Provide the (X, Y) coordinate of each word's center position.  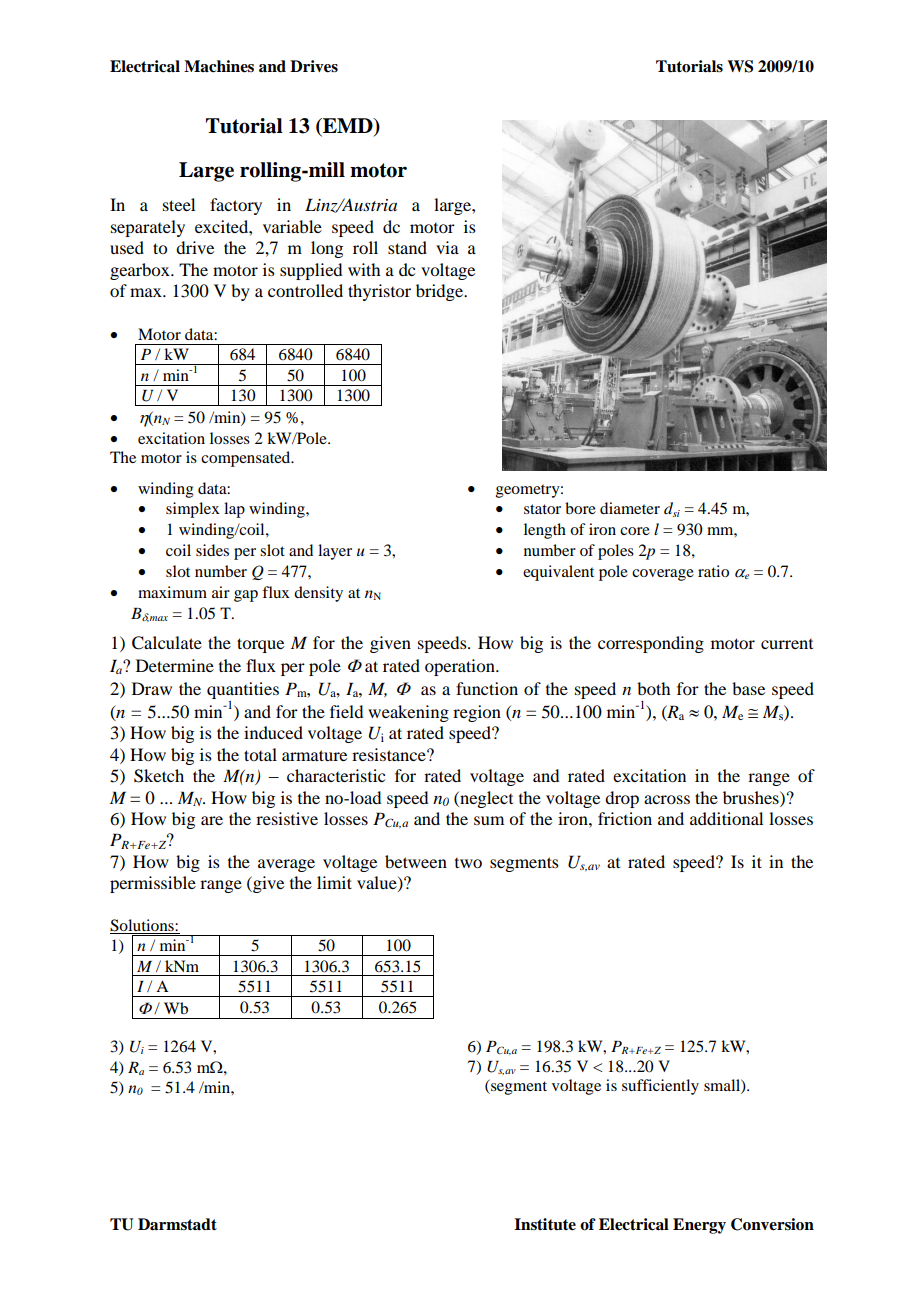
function (487, 688)
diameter (630, 508)
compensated (247, 459)
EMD (348, 127)
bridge (441, 292)
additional (726, 818)
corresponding (651, 644)
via (447, 247)
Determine (175, 665)
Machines (219, 66)
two (468, 863)
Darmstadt (177, 1224)
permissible (153, 884)
